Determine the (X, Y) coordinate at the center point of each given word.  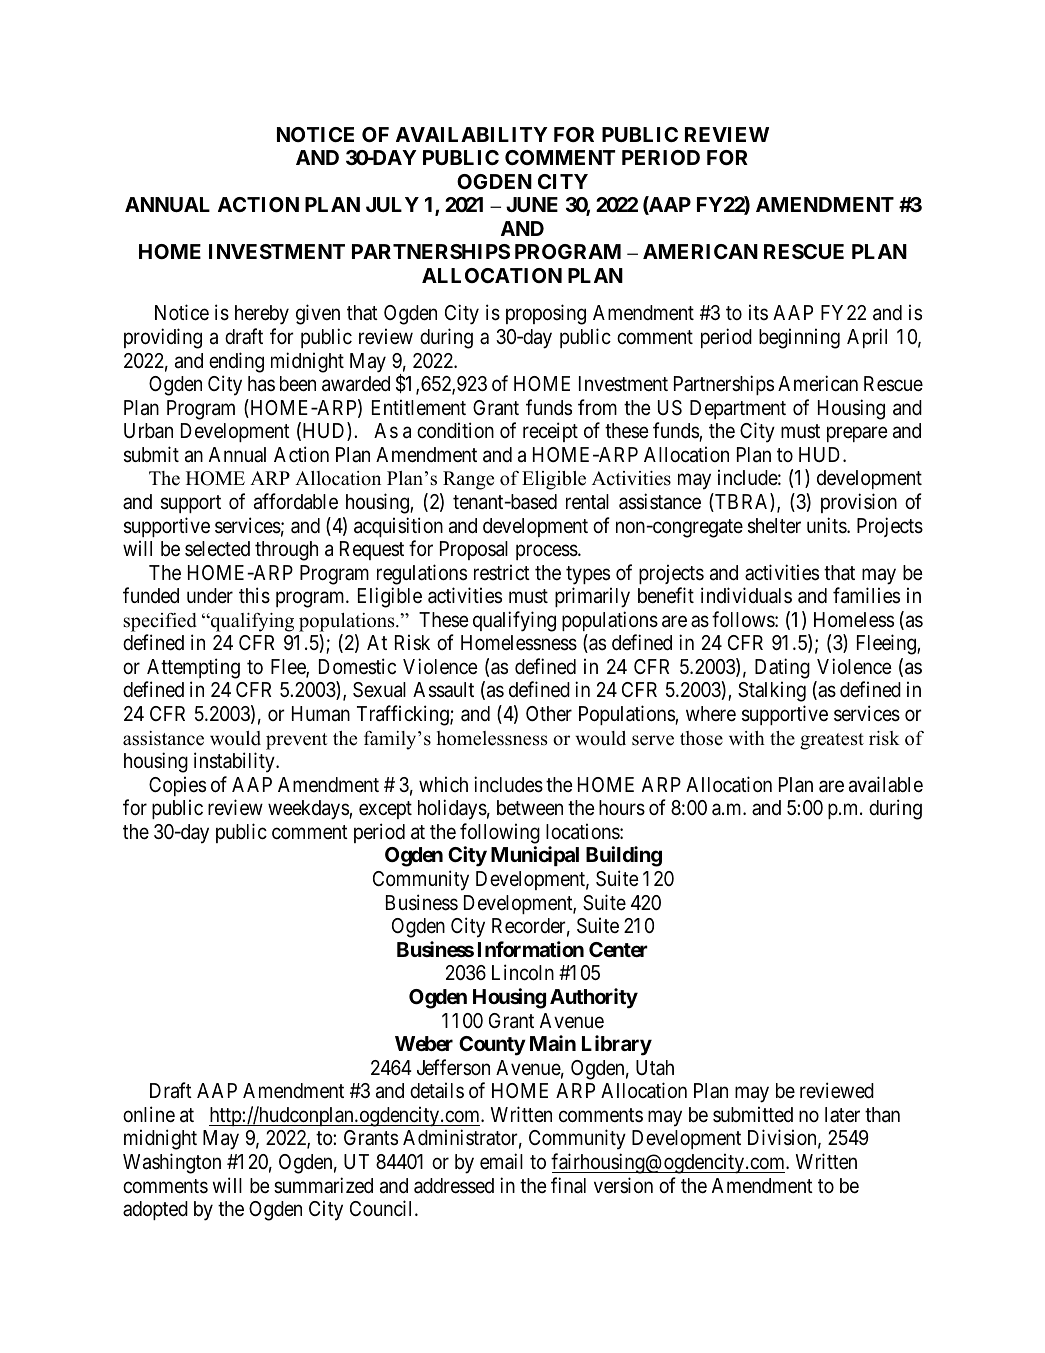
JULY (392, 204)
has (261, 384)
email (501, 1161)
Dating (782, 668)
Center (618, 949)
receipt (550, 432)
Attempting (193, 668)
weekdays (309, 810)
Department (738, 409)
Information (531, 949)
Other (549, 714)
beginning (799, 338)
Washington (172, 1163)
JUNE (532, 204)
